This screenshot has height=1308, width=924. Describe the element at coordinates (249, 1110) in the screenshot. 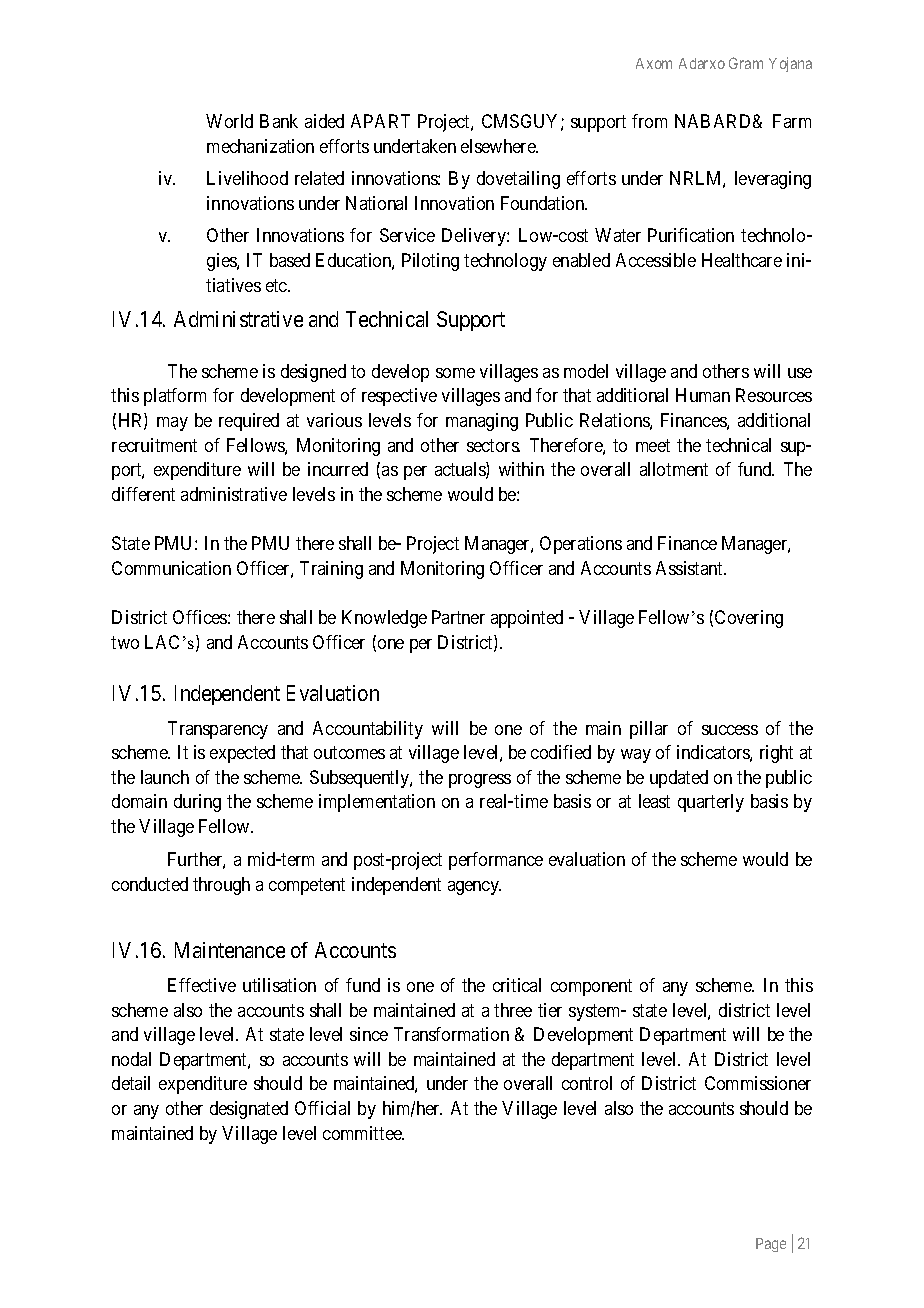

I see `designated` at that location.
